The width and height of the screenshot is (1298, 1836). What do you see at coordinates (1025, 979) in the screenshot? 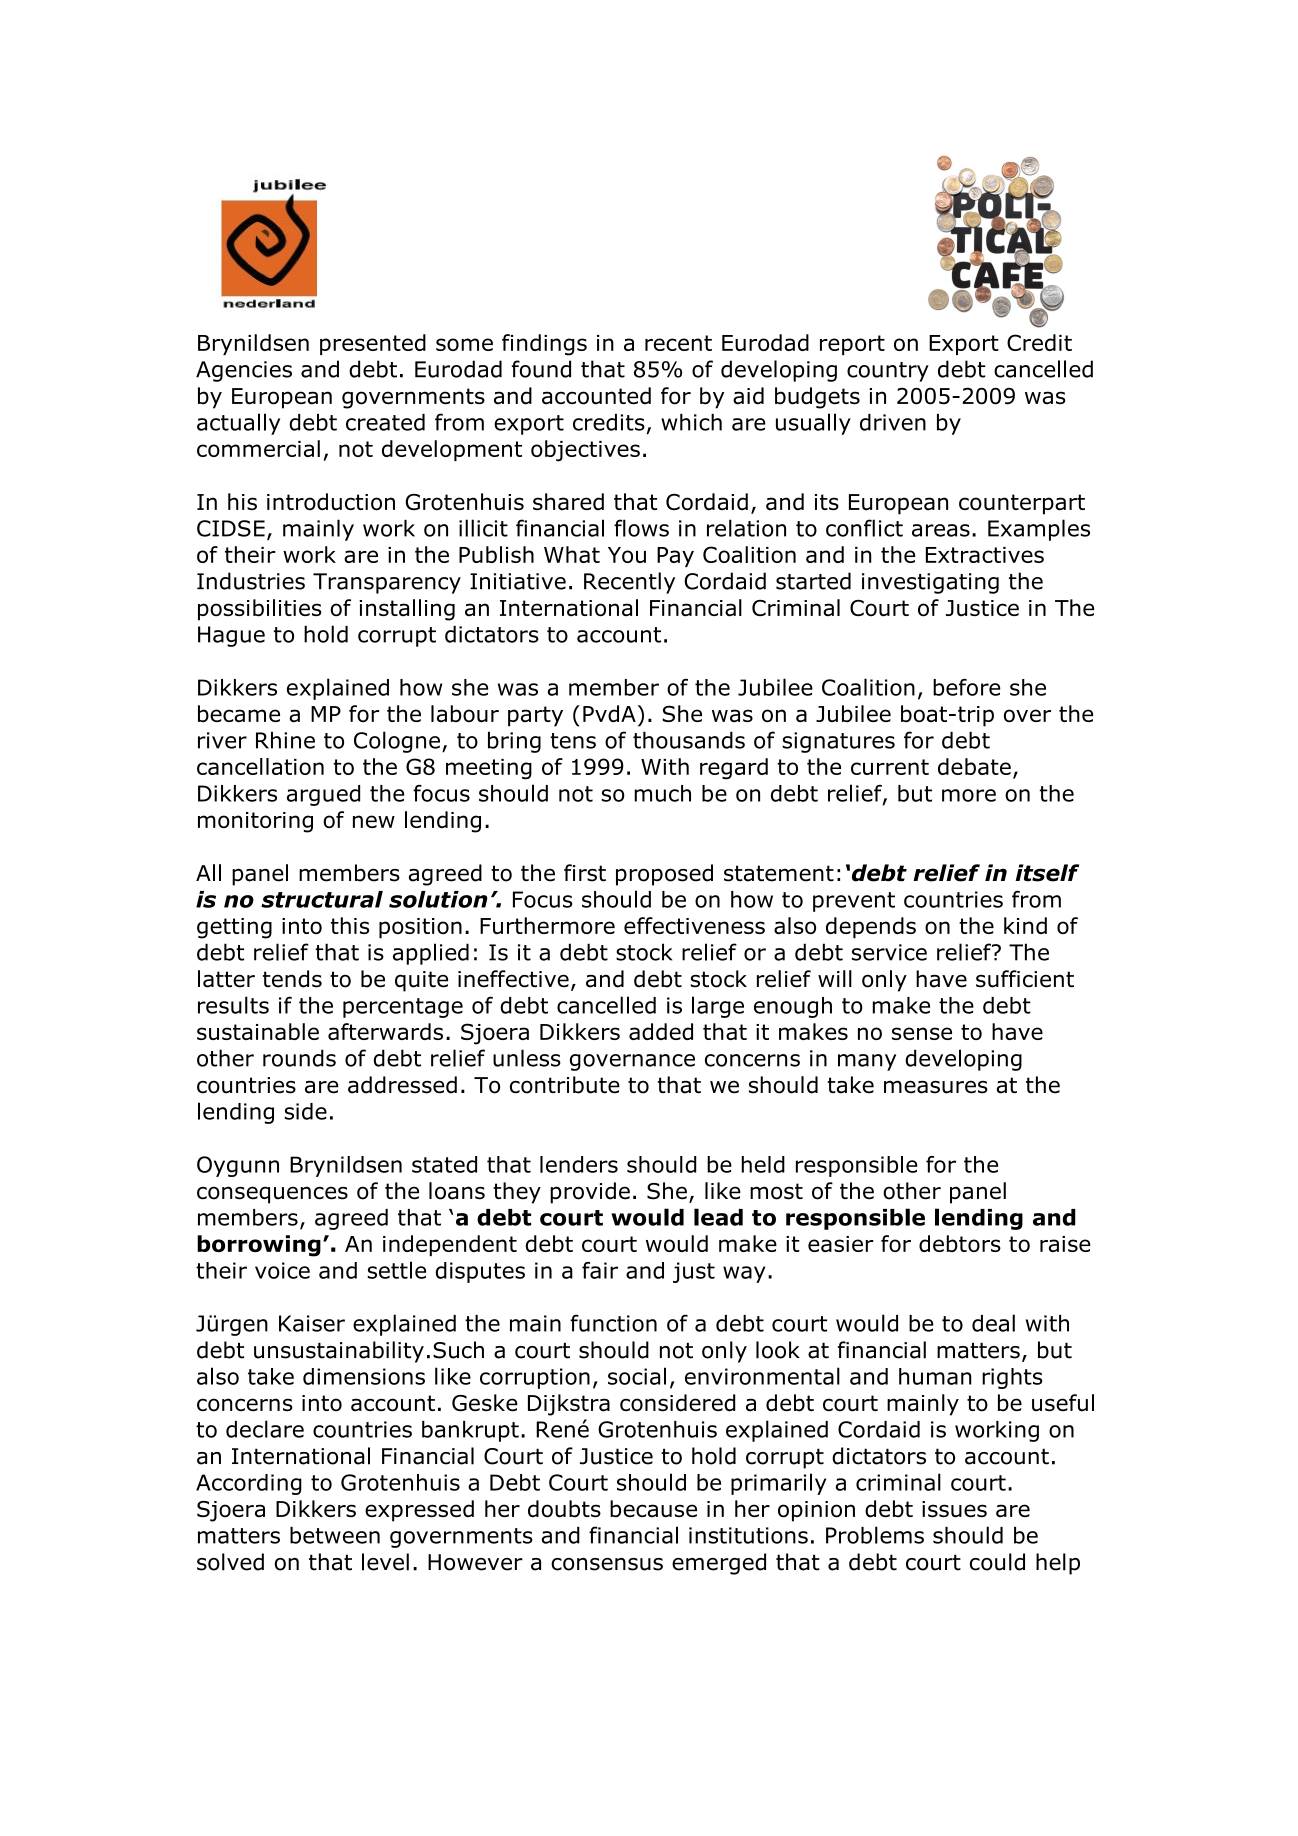
I see `sufficient` at bounding box center [1025, 979].
